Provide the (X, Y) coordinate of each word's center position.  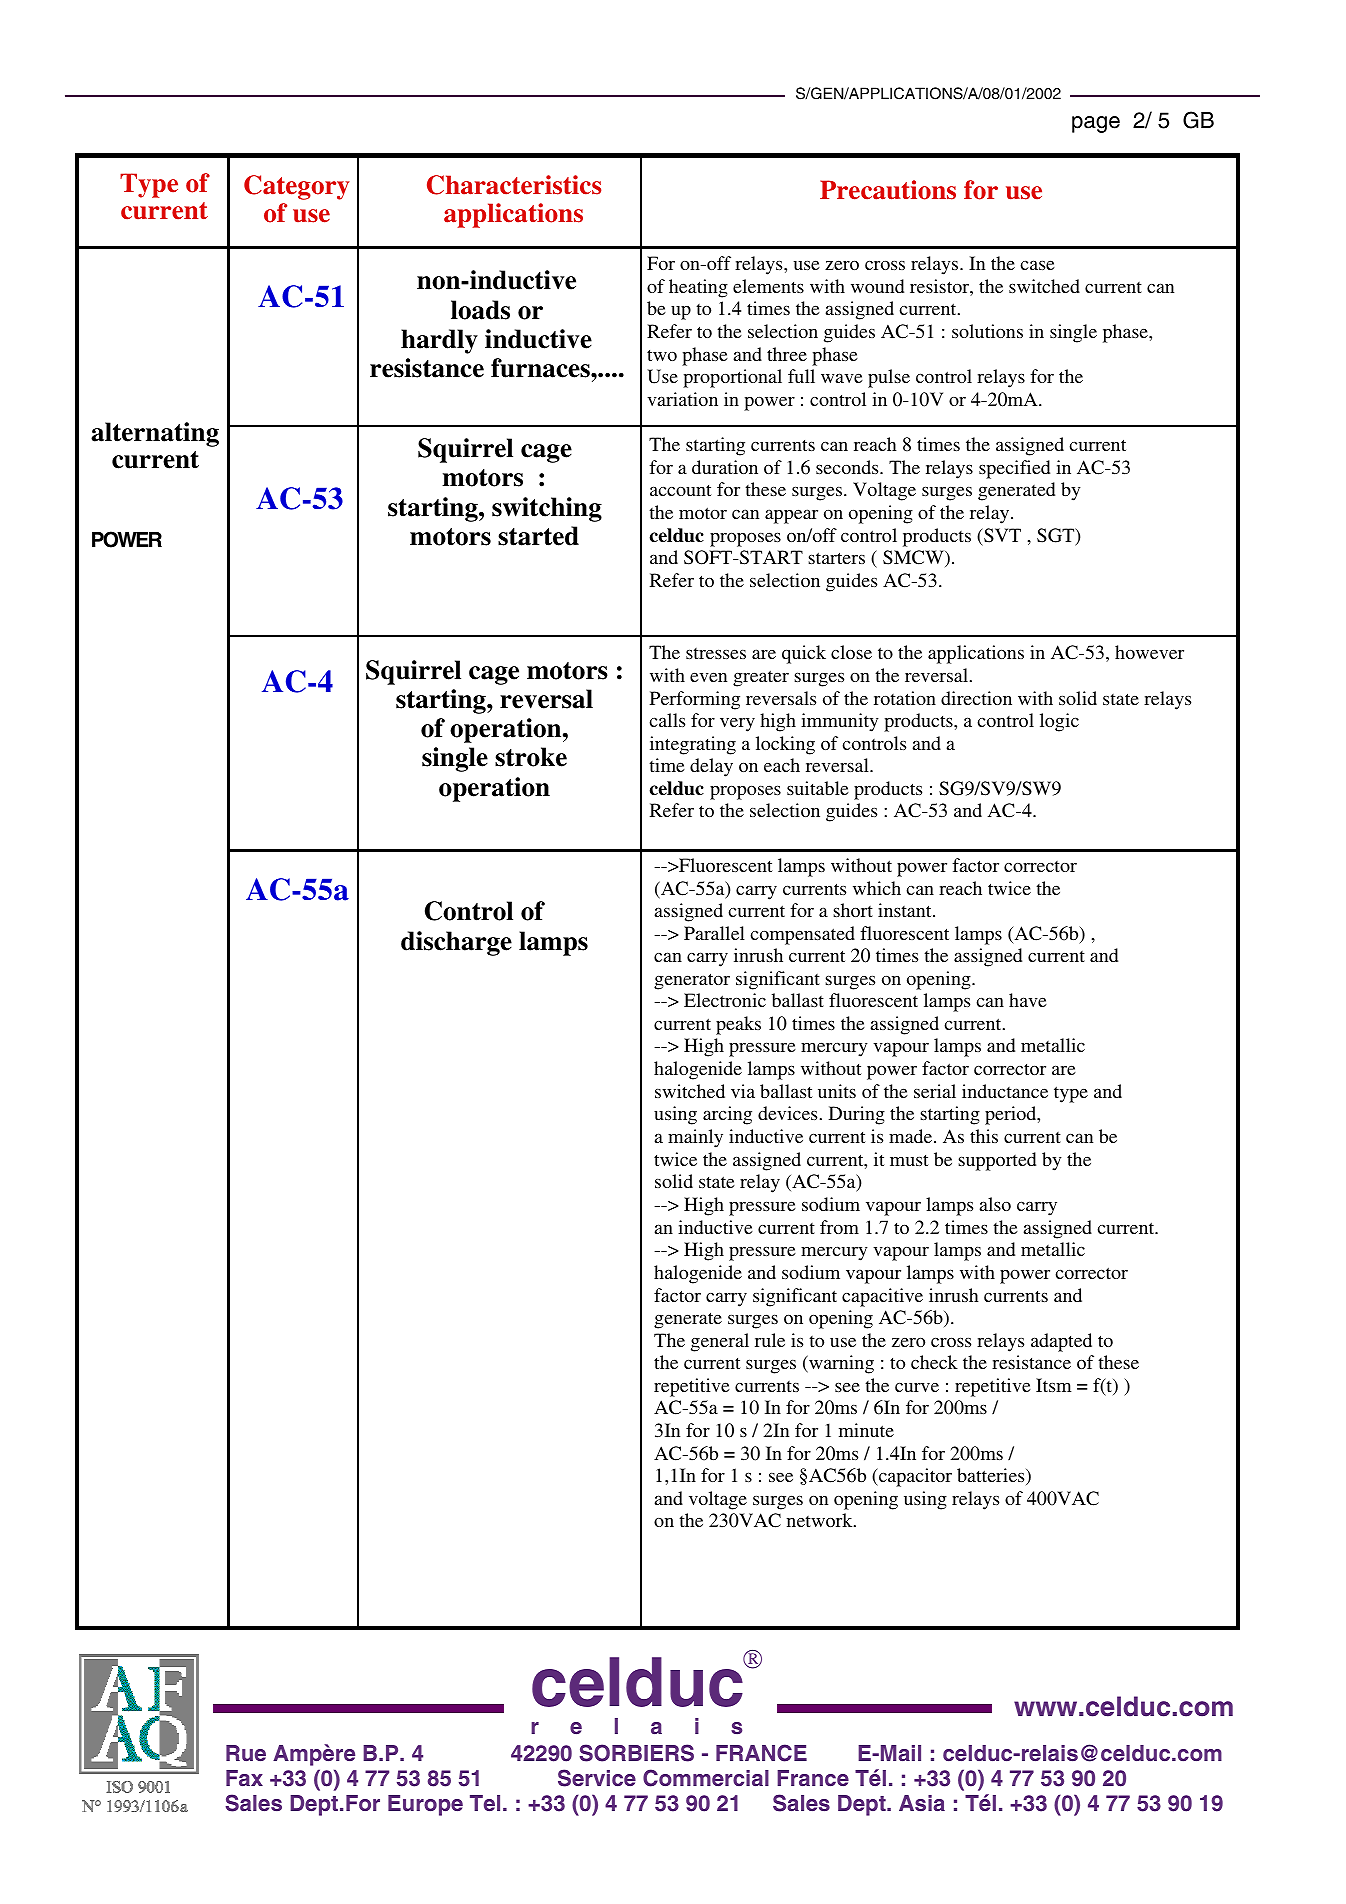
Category (296, 187)
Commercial (706, 1778)
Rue (246, 1753)
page (1096, 124)
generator (692, 981)
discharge (456, 943)
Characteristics (514, 185)
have (1028, 1000)
